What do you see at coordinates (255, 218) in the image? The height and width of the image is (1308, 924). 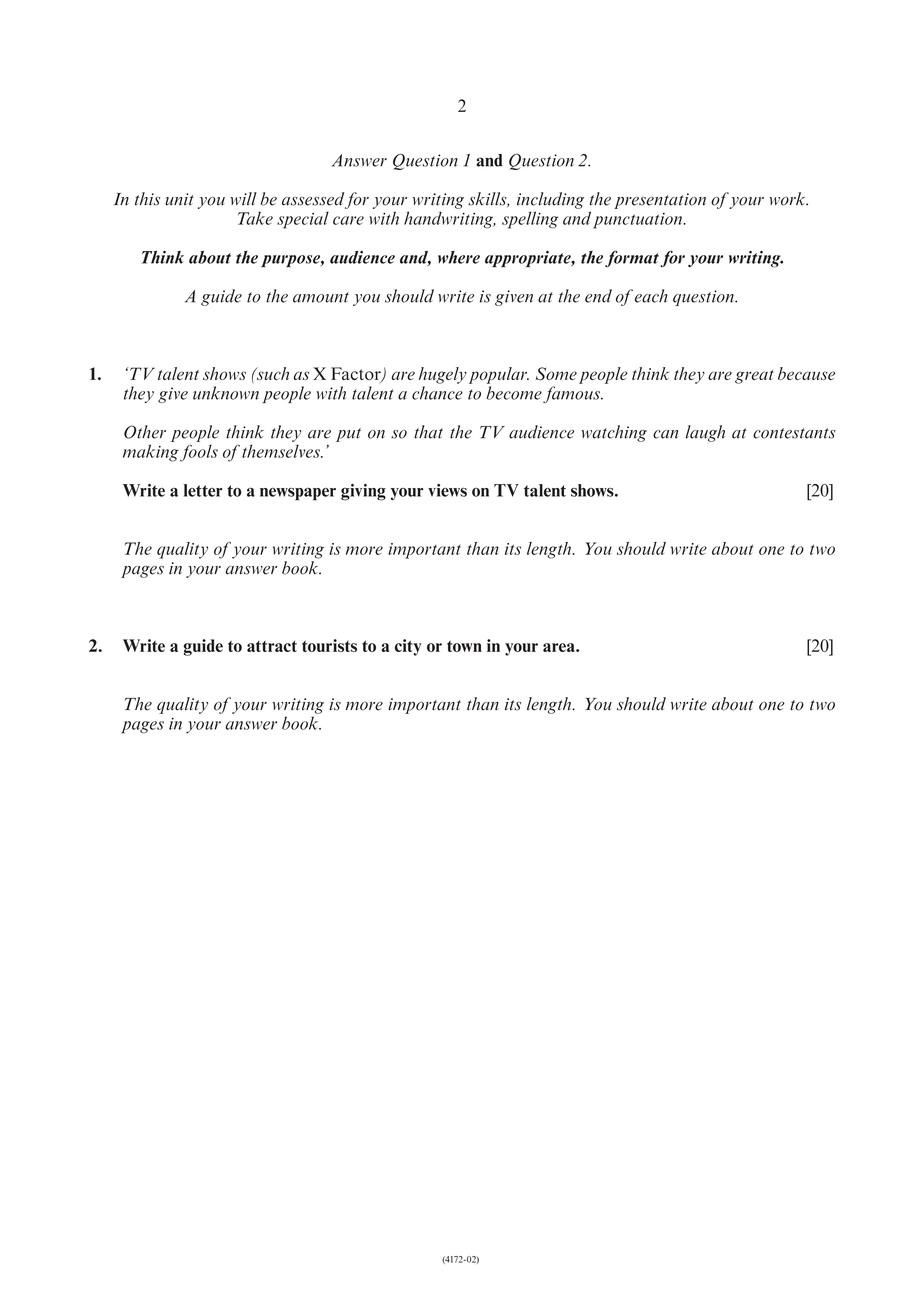 I see `Take` at bounding box center [255, 218].
